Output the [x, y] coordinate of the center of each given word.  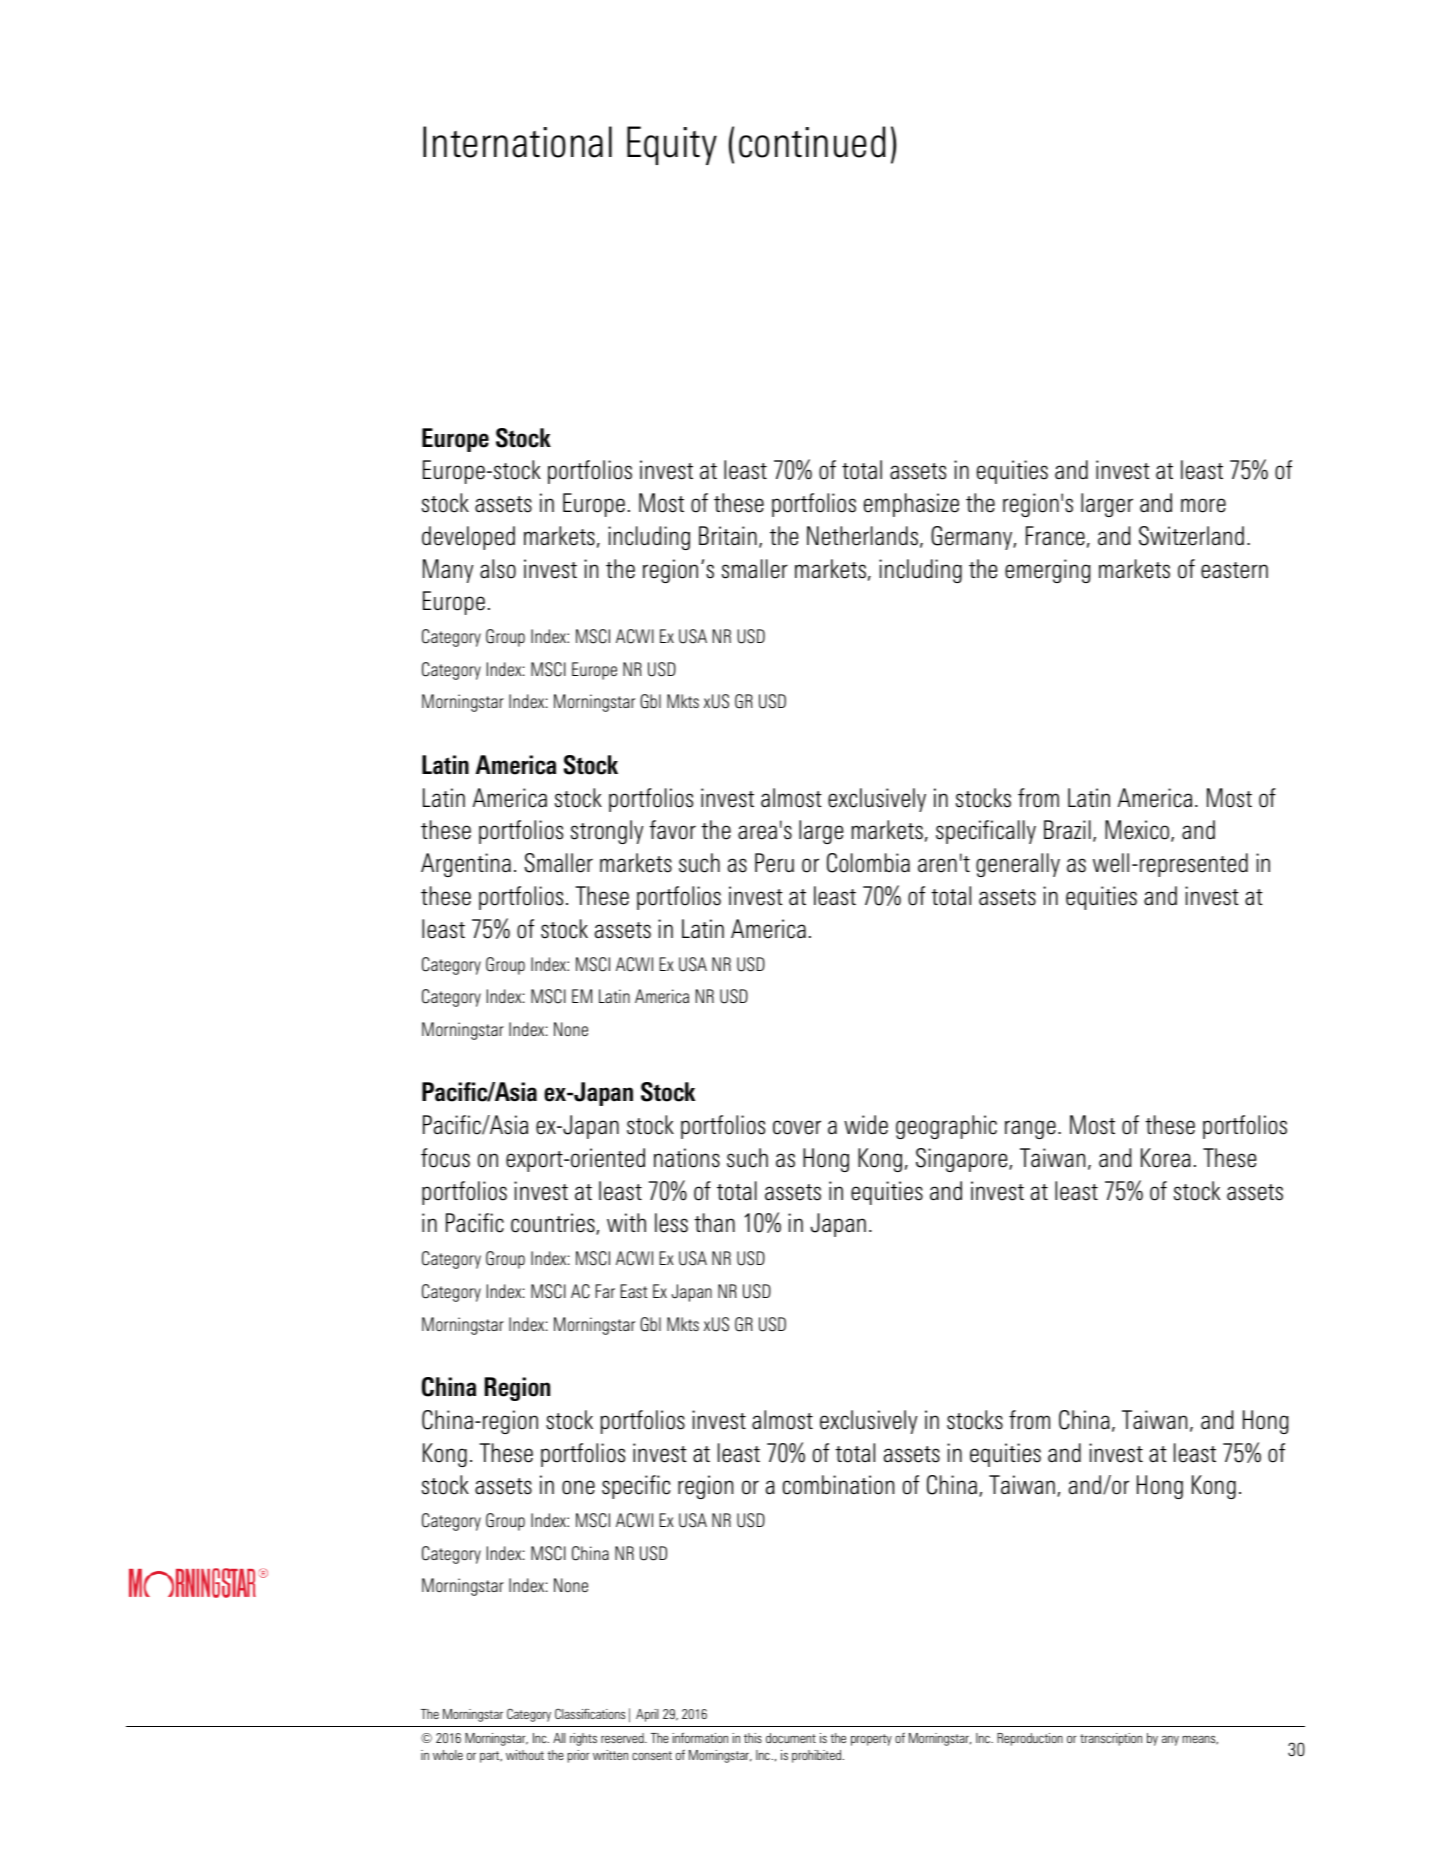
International [517, 142]
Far [605, 1291]
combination [838, 1485]
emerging [1048, 571]
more [1203, 505]
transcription [1111, 1739]
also [498, 569]
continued [812, 142]
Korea [1166, 1158]
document [791, 1738]
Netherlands [862, 536]
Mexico [1138, 831]
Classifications [590, 1713]
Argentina [466, 865]
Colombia [868, 863]
